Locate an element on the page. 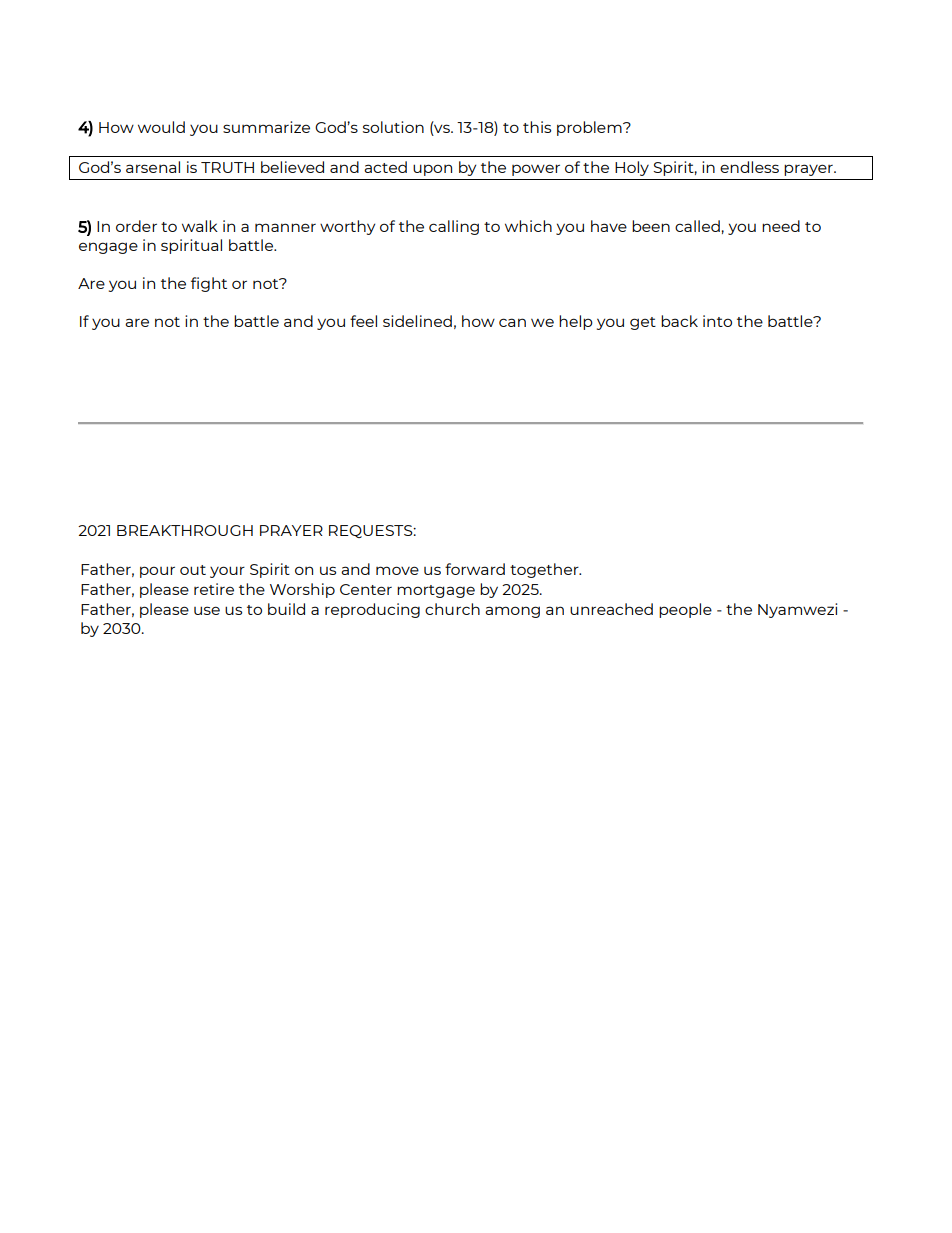 The height and width of the image is (1233, 952). solution is located at coordinates (393, 127).
